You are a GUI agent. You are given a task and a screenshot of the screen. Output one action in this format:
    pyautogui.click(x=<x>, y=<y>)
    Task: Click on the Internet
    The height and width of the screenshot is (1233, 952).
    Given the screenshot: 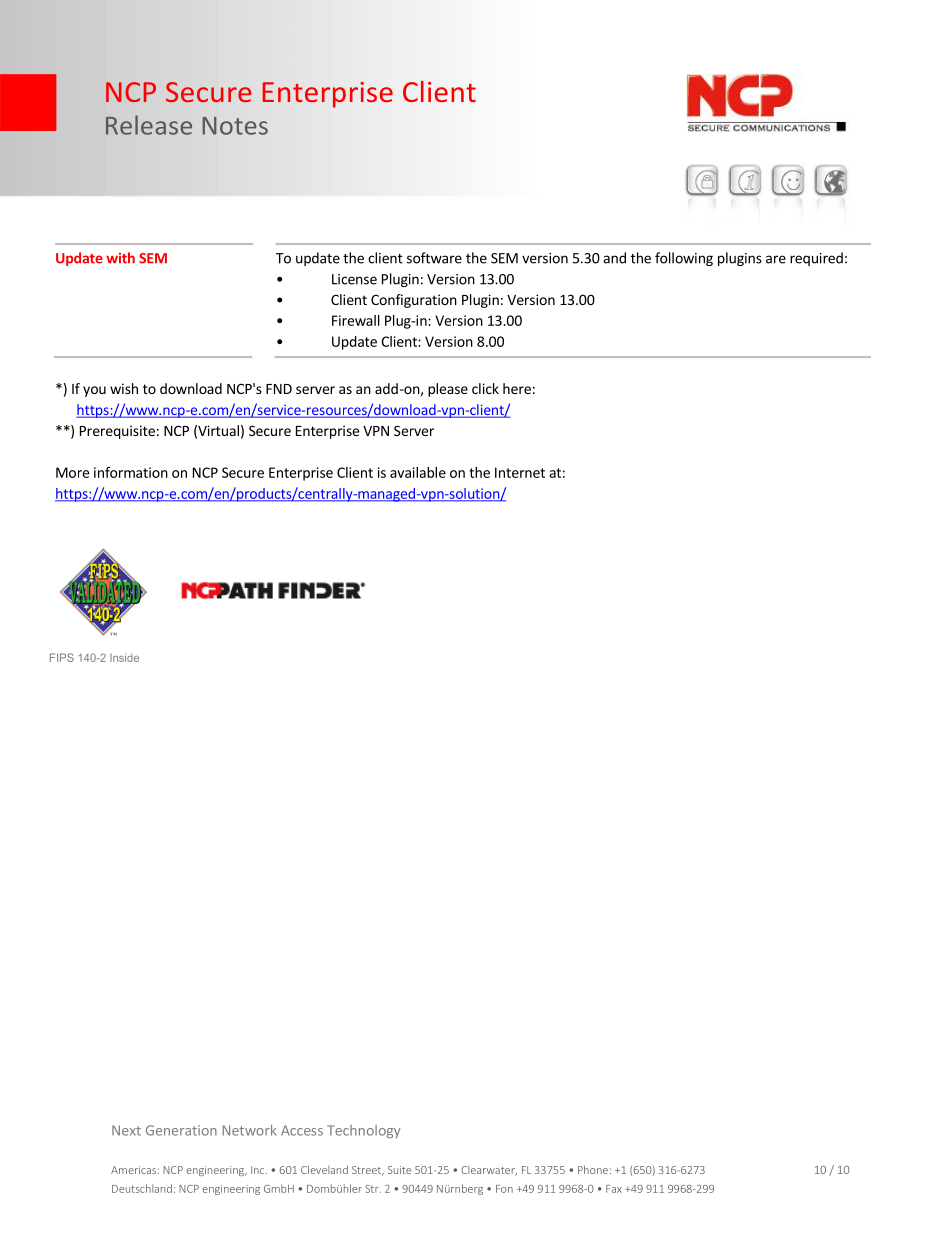 What is the action you would take?
    pyautogui.click(x=520, y=472)
